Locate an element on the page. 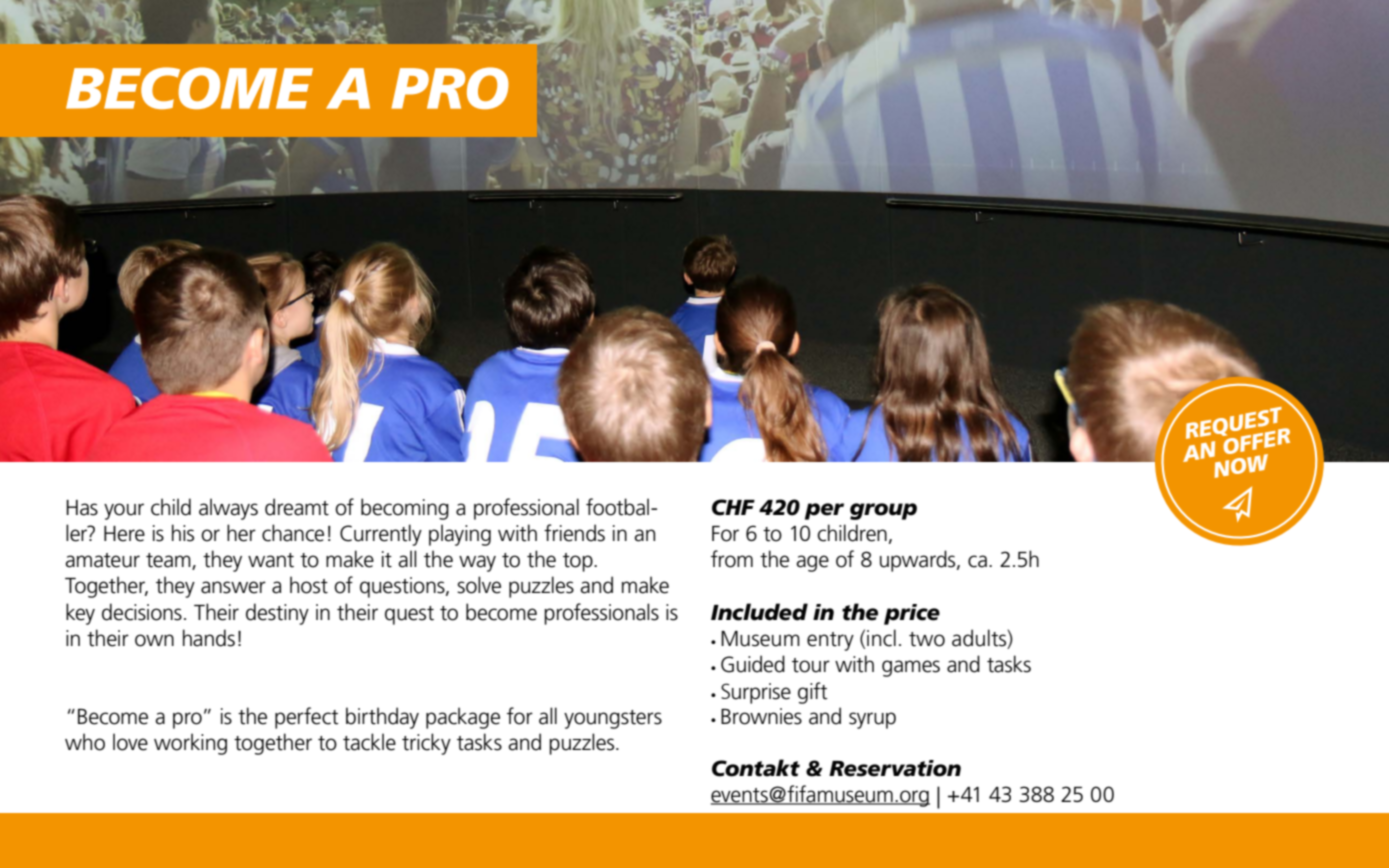 Image resolution: width=1389 pixels, height=868 pixels. working is located at coordinates (190, 744).
